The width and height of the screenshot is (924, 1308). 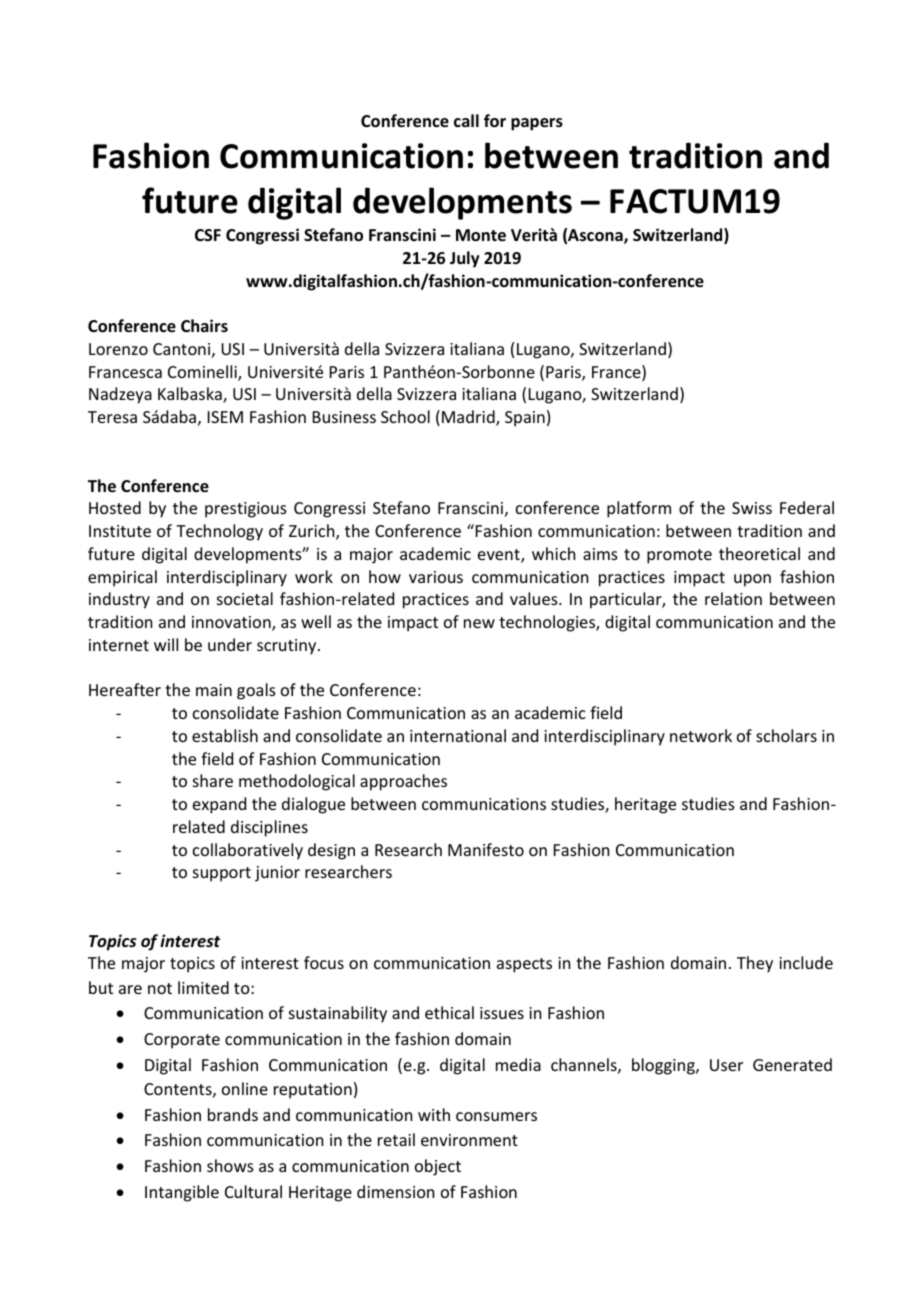 I want to click on papers, so click(x=537, y=124).
